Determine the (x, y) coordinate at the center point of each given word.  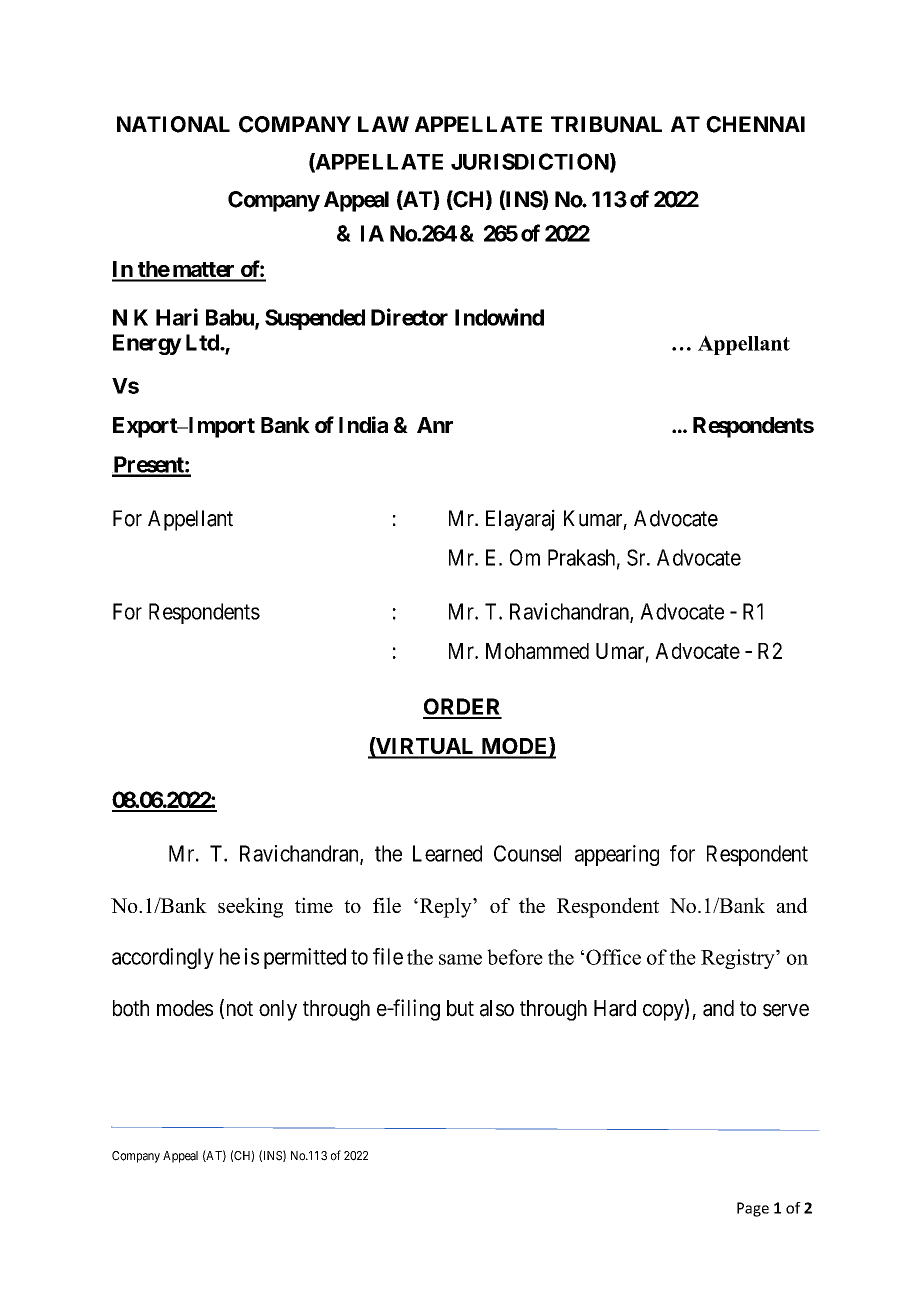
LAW (383, 124)
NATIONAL (173, 124)
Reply (445, 907)
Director (409, 317)
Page (753, 1209)
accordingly (163, 958)
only (278, 1010)
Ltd (203, 342)
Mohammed (537, 651)
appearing (617, 855)
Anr (435, 425)
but (460, 1008)
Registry (739, 959)
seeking (250, 907)
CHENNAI (755, 124)
